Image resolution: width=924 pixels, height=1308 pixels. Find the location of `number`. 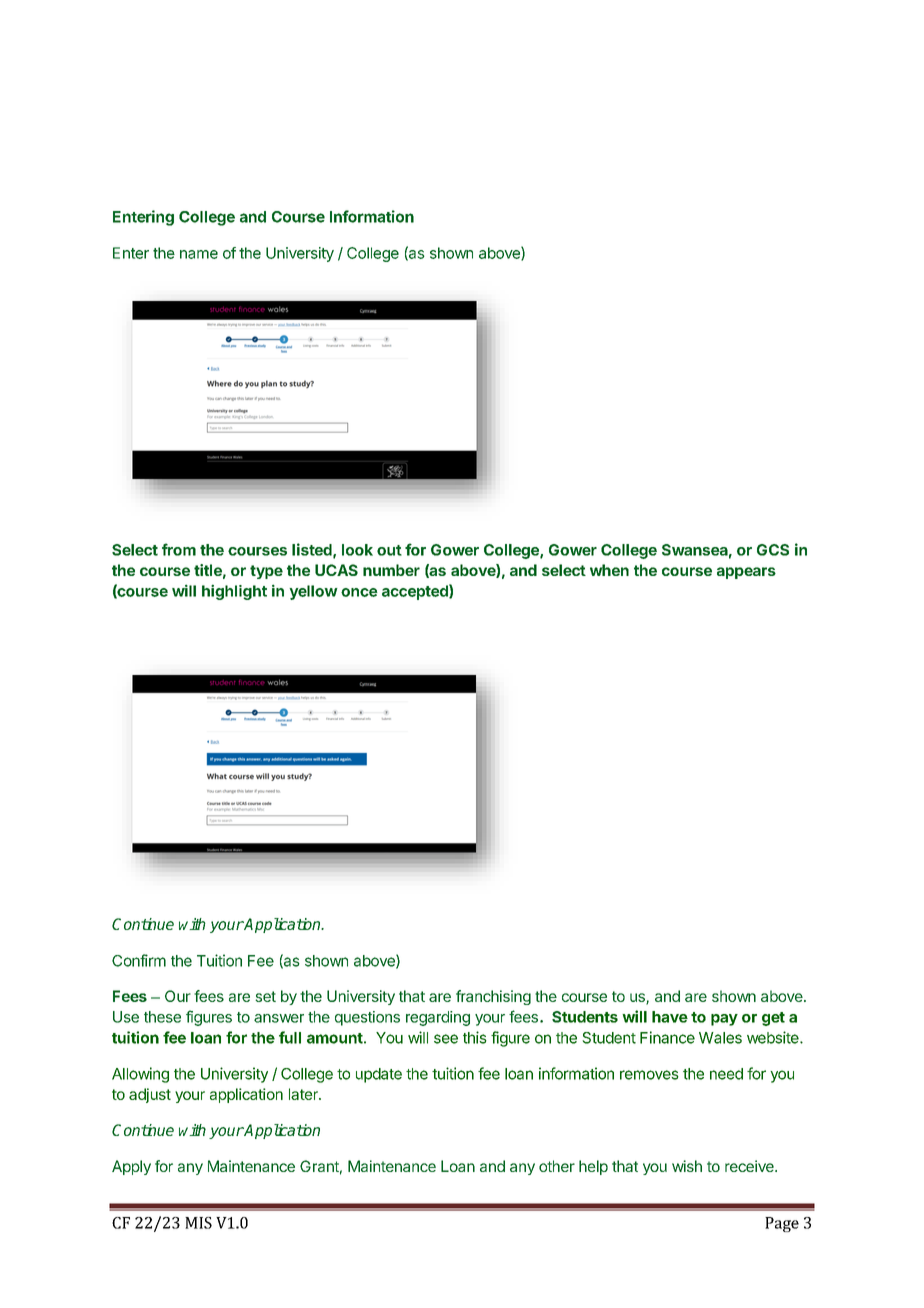

number is located at coordinates (391, 570).
